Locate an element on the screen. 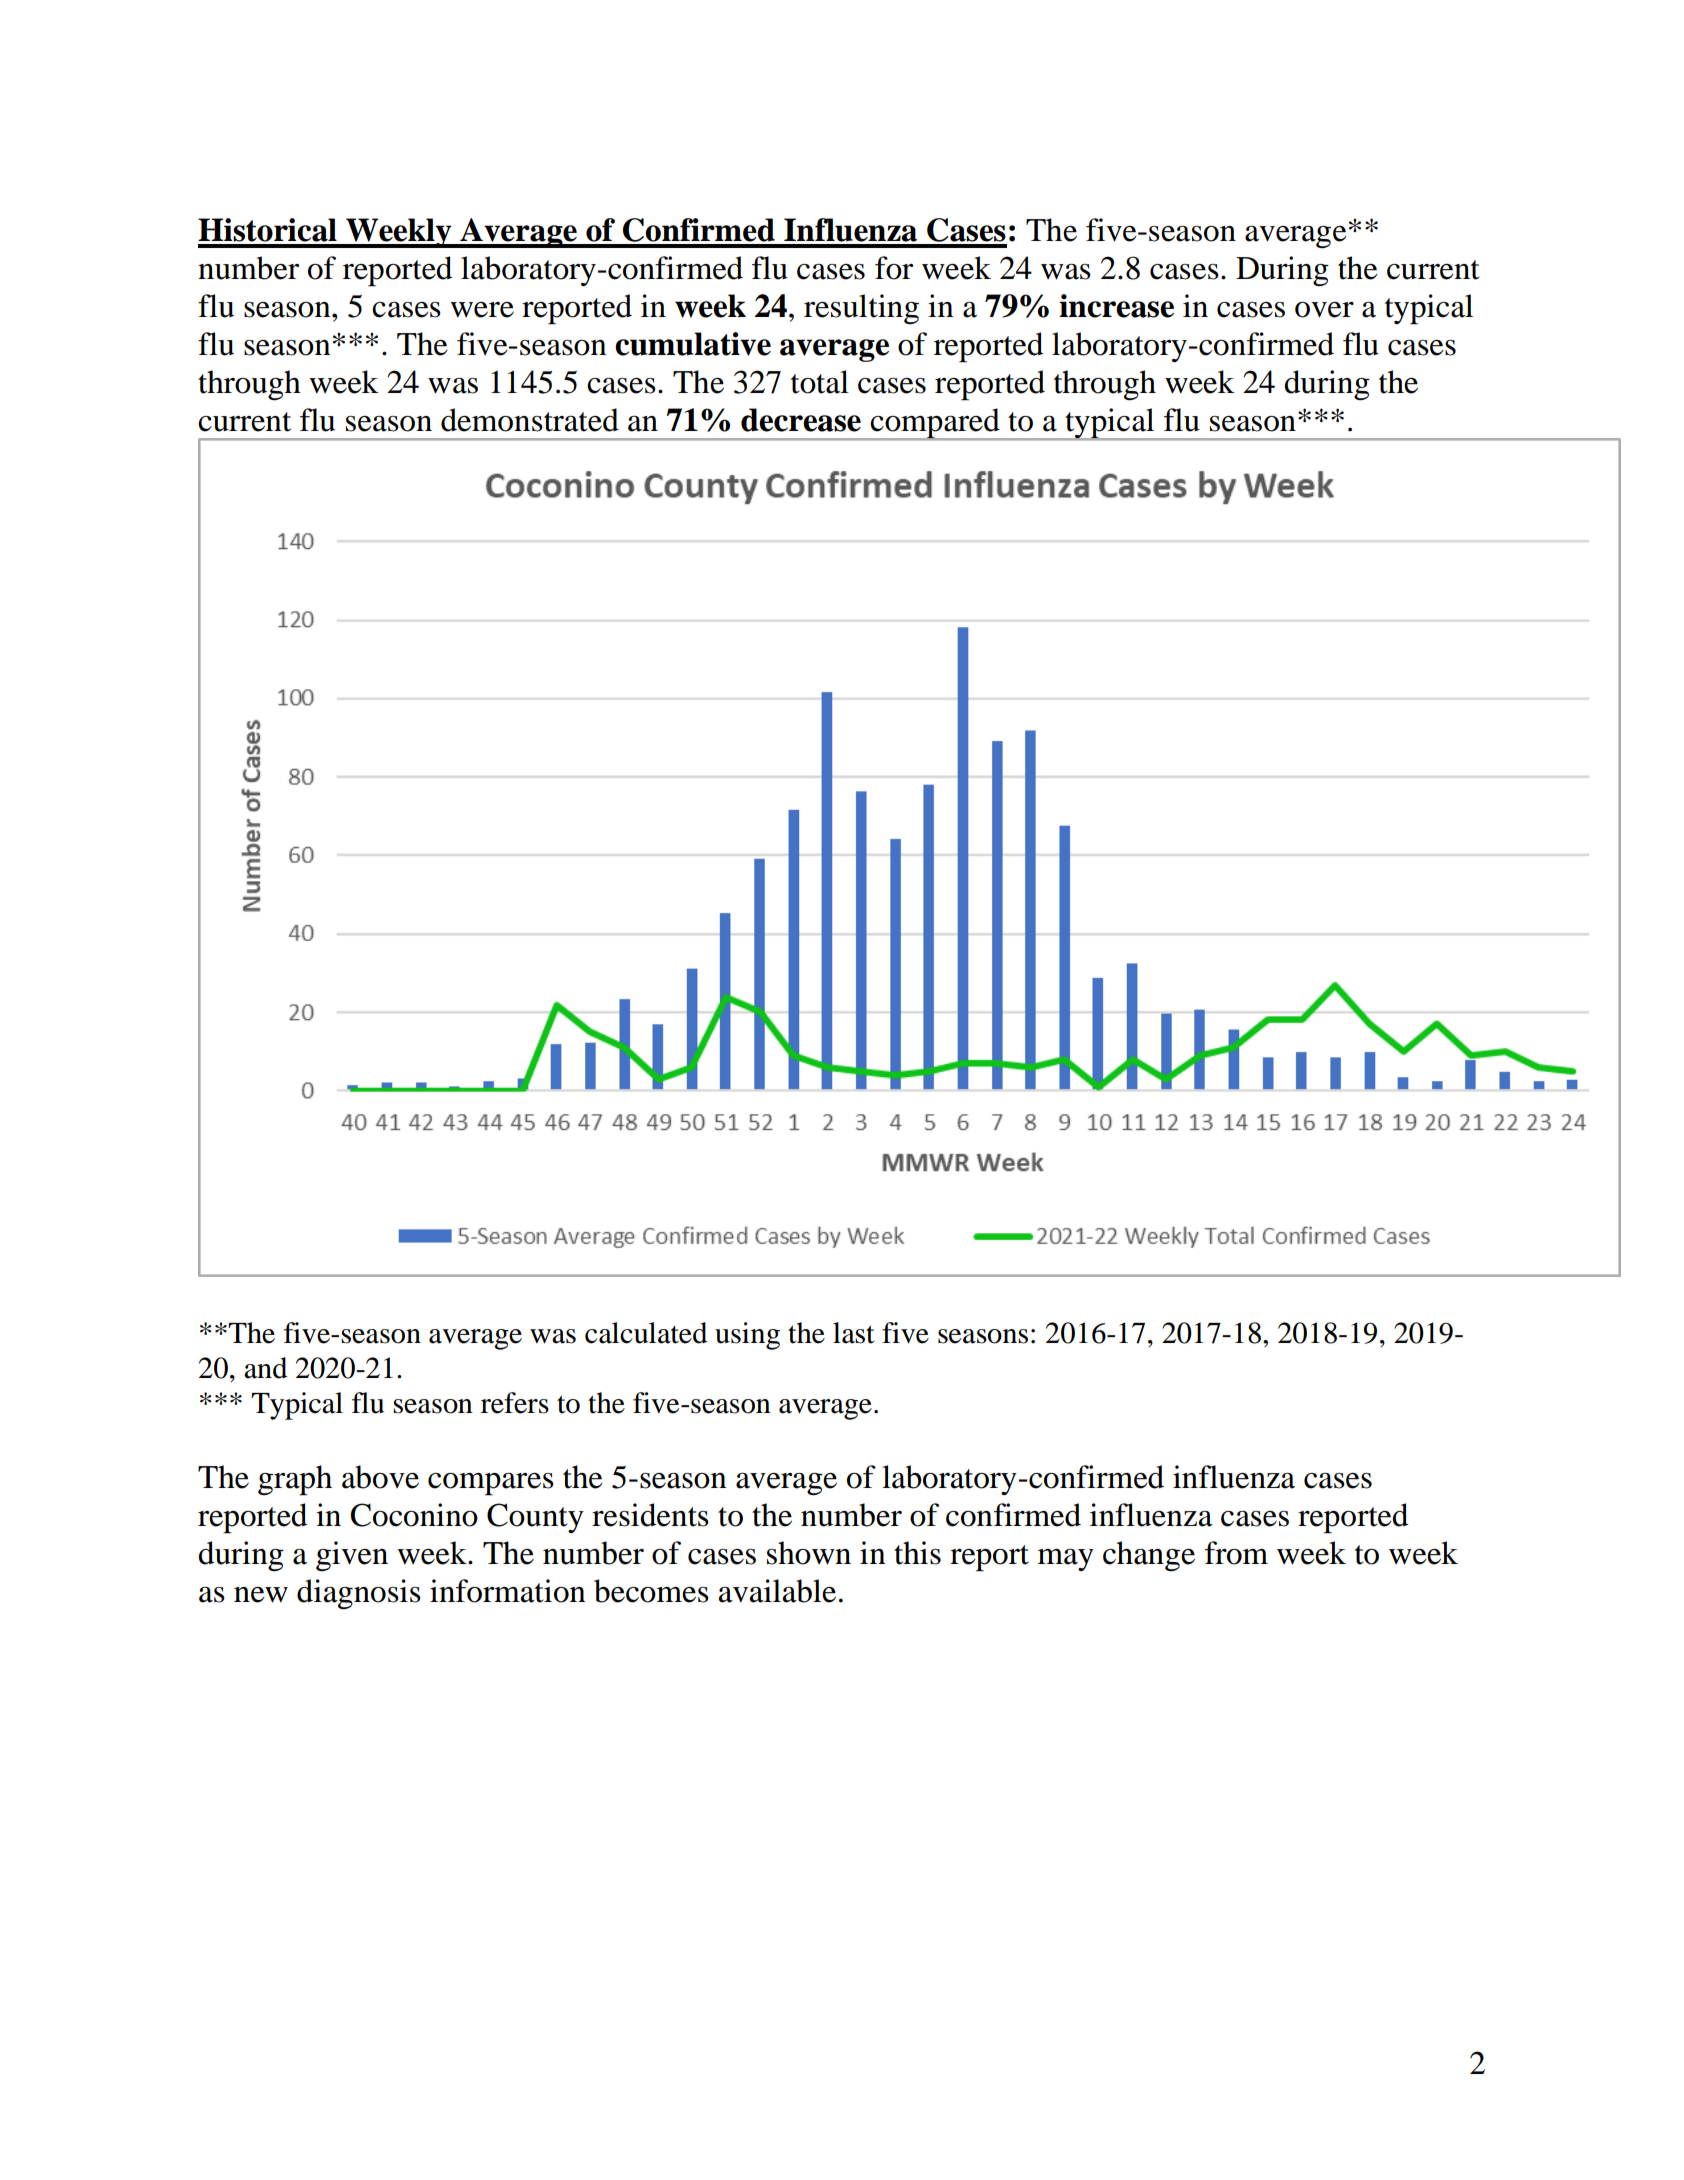  shown is located at coordinates (809, 1553).
